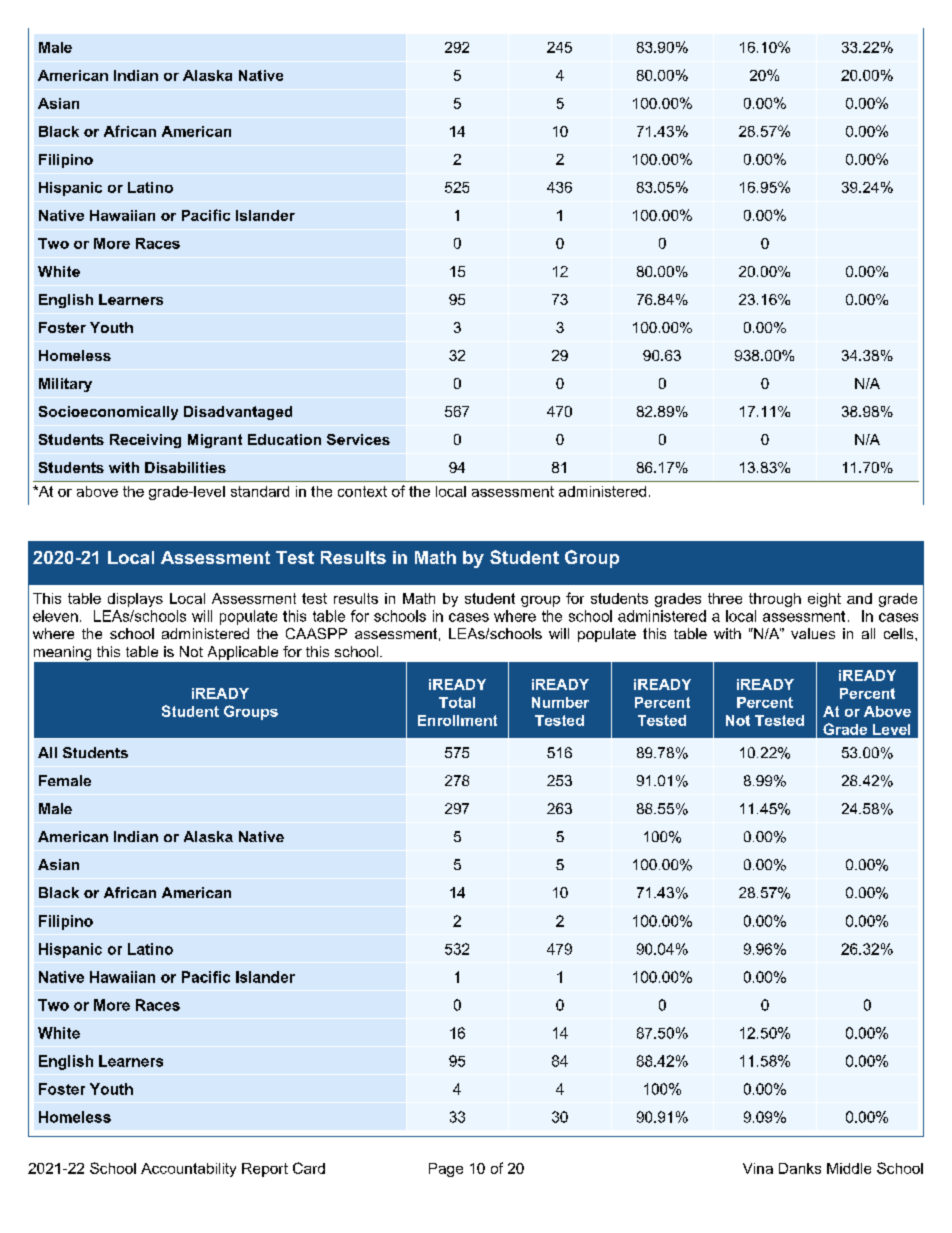 The image size is (952, 1233). Describe the element at coordinates (358, 439) in the document. I see `Services` at that location.
